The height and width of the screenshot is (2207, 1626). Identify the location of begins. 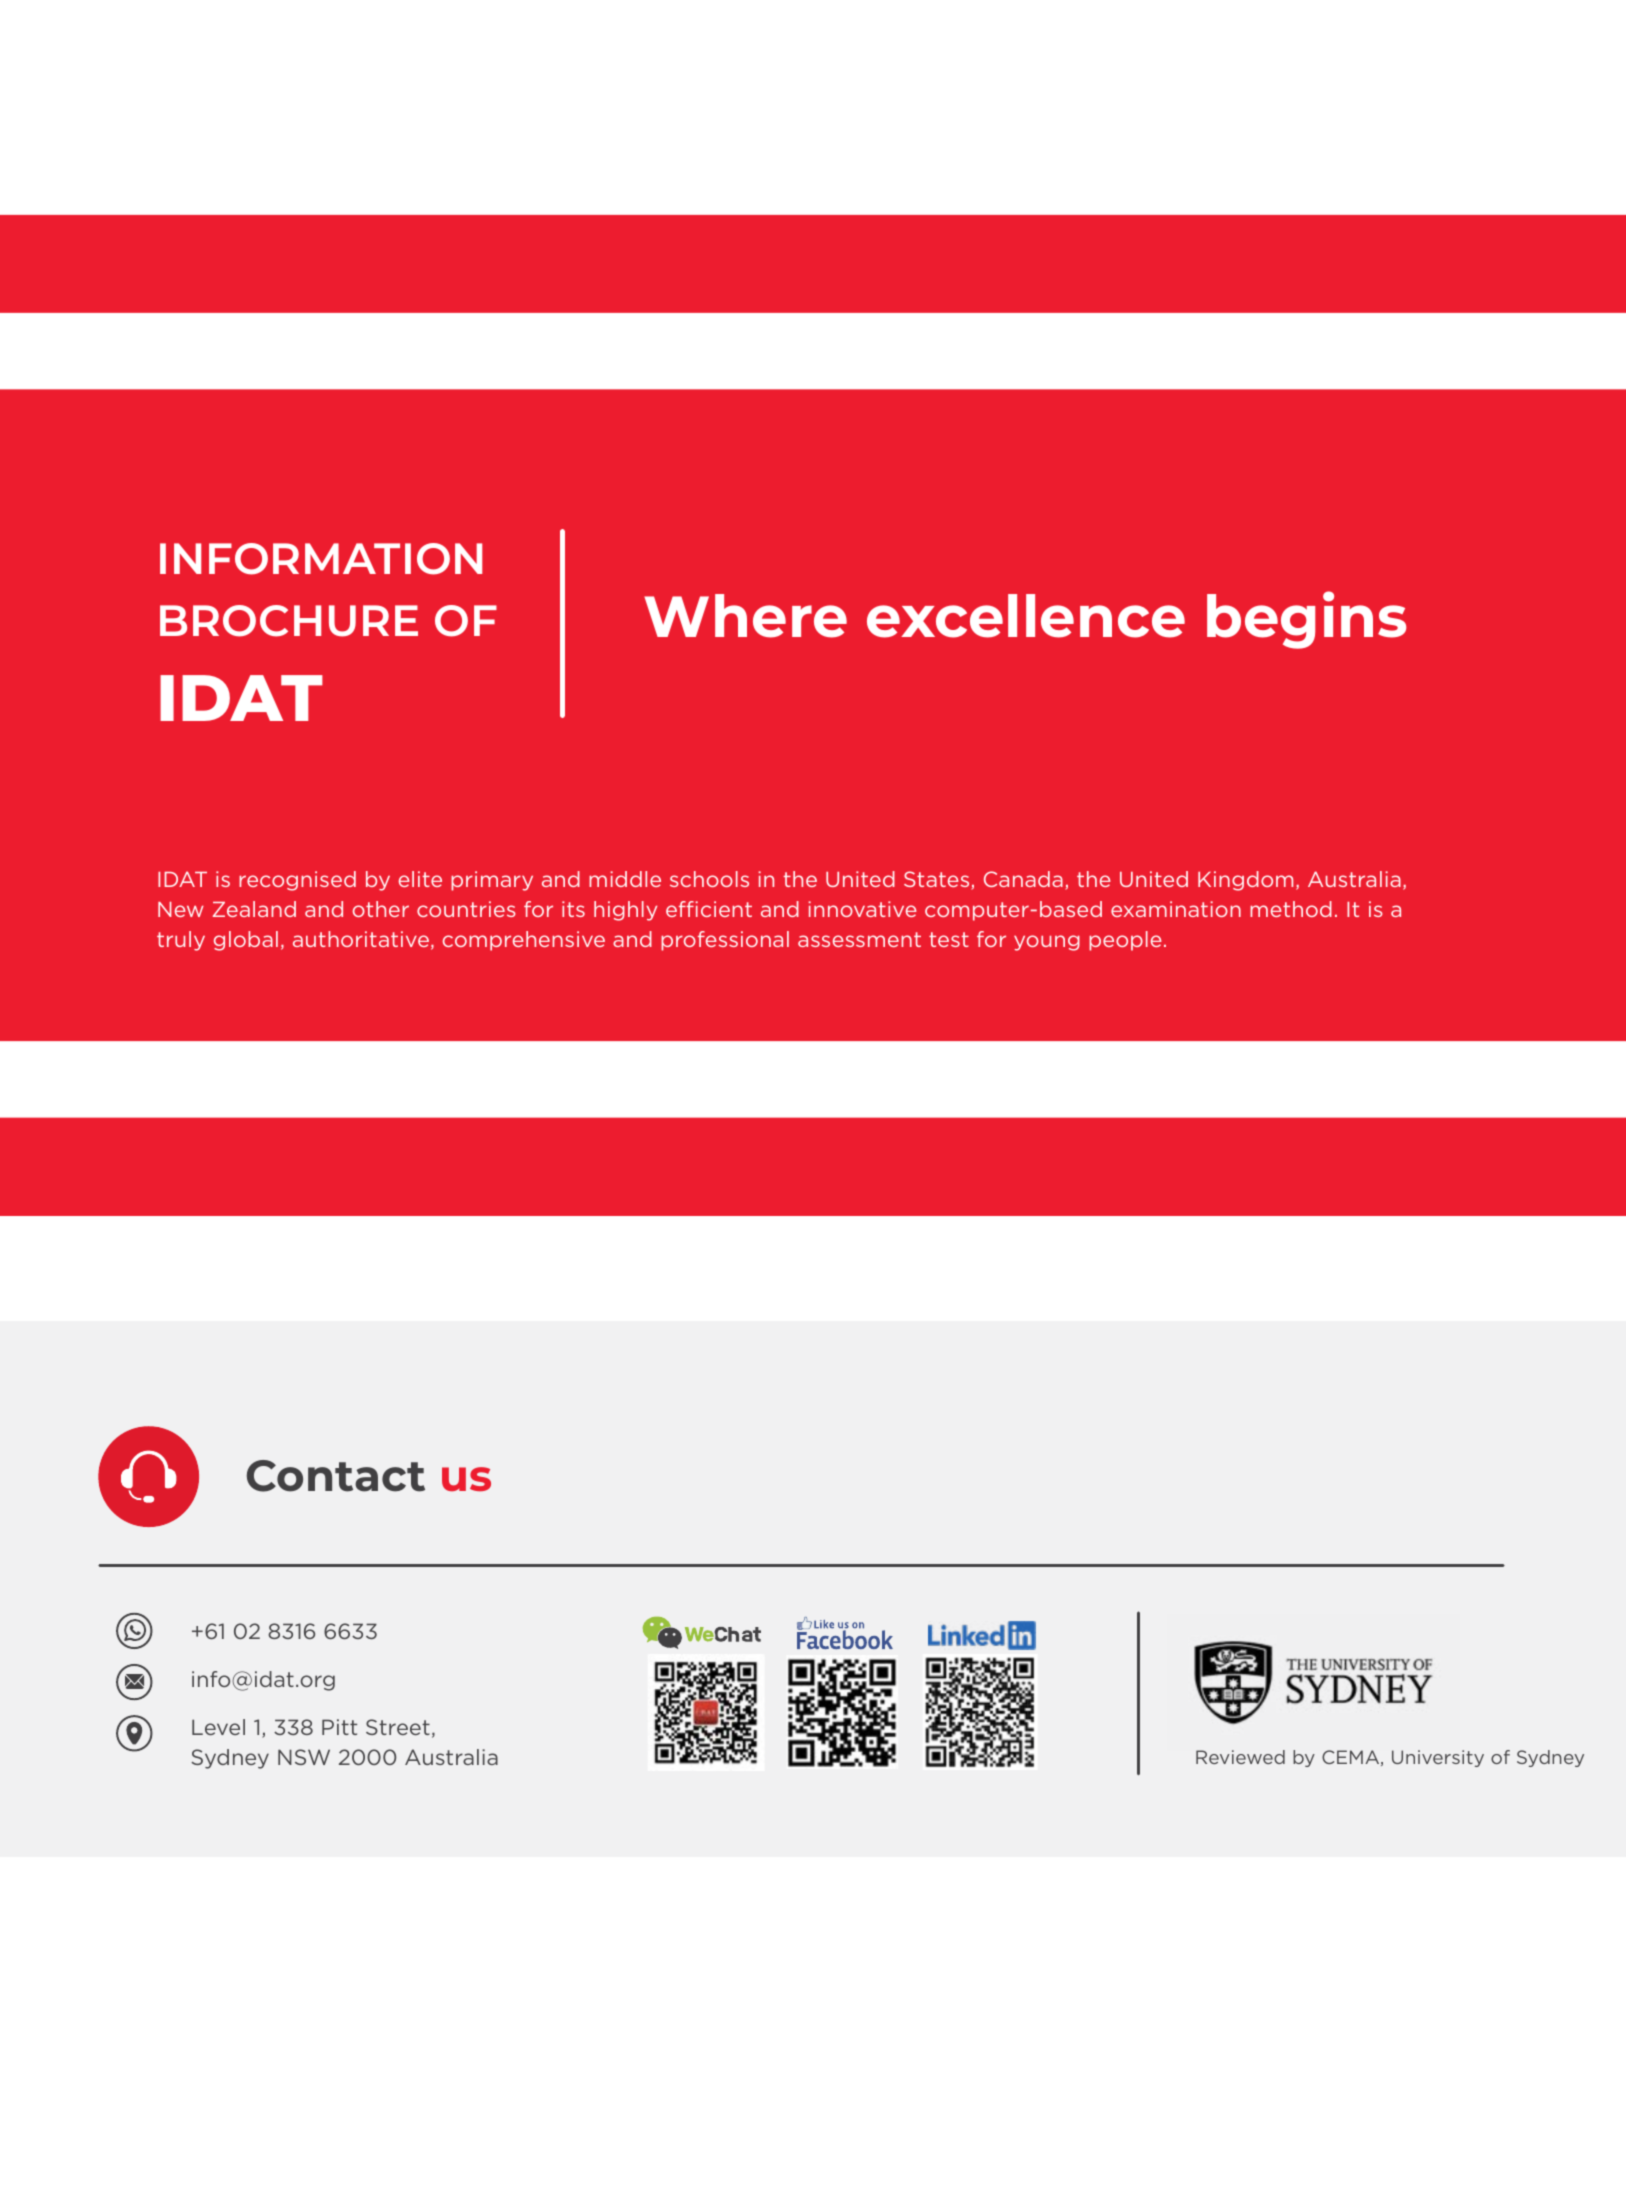
(1307, 620).
